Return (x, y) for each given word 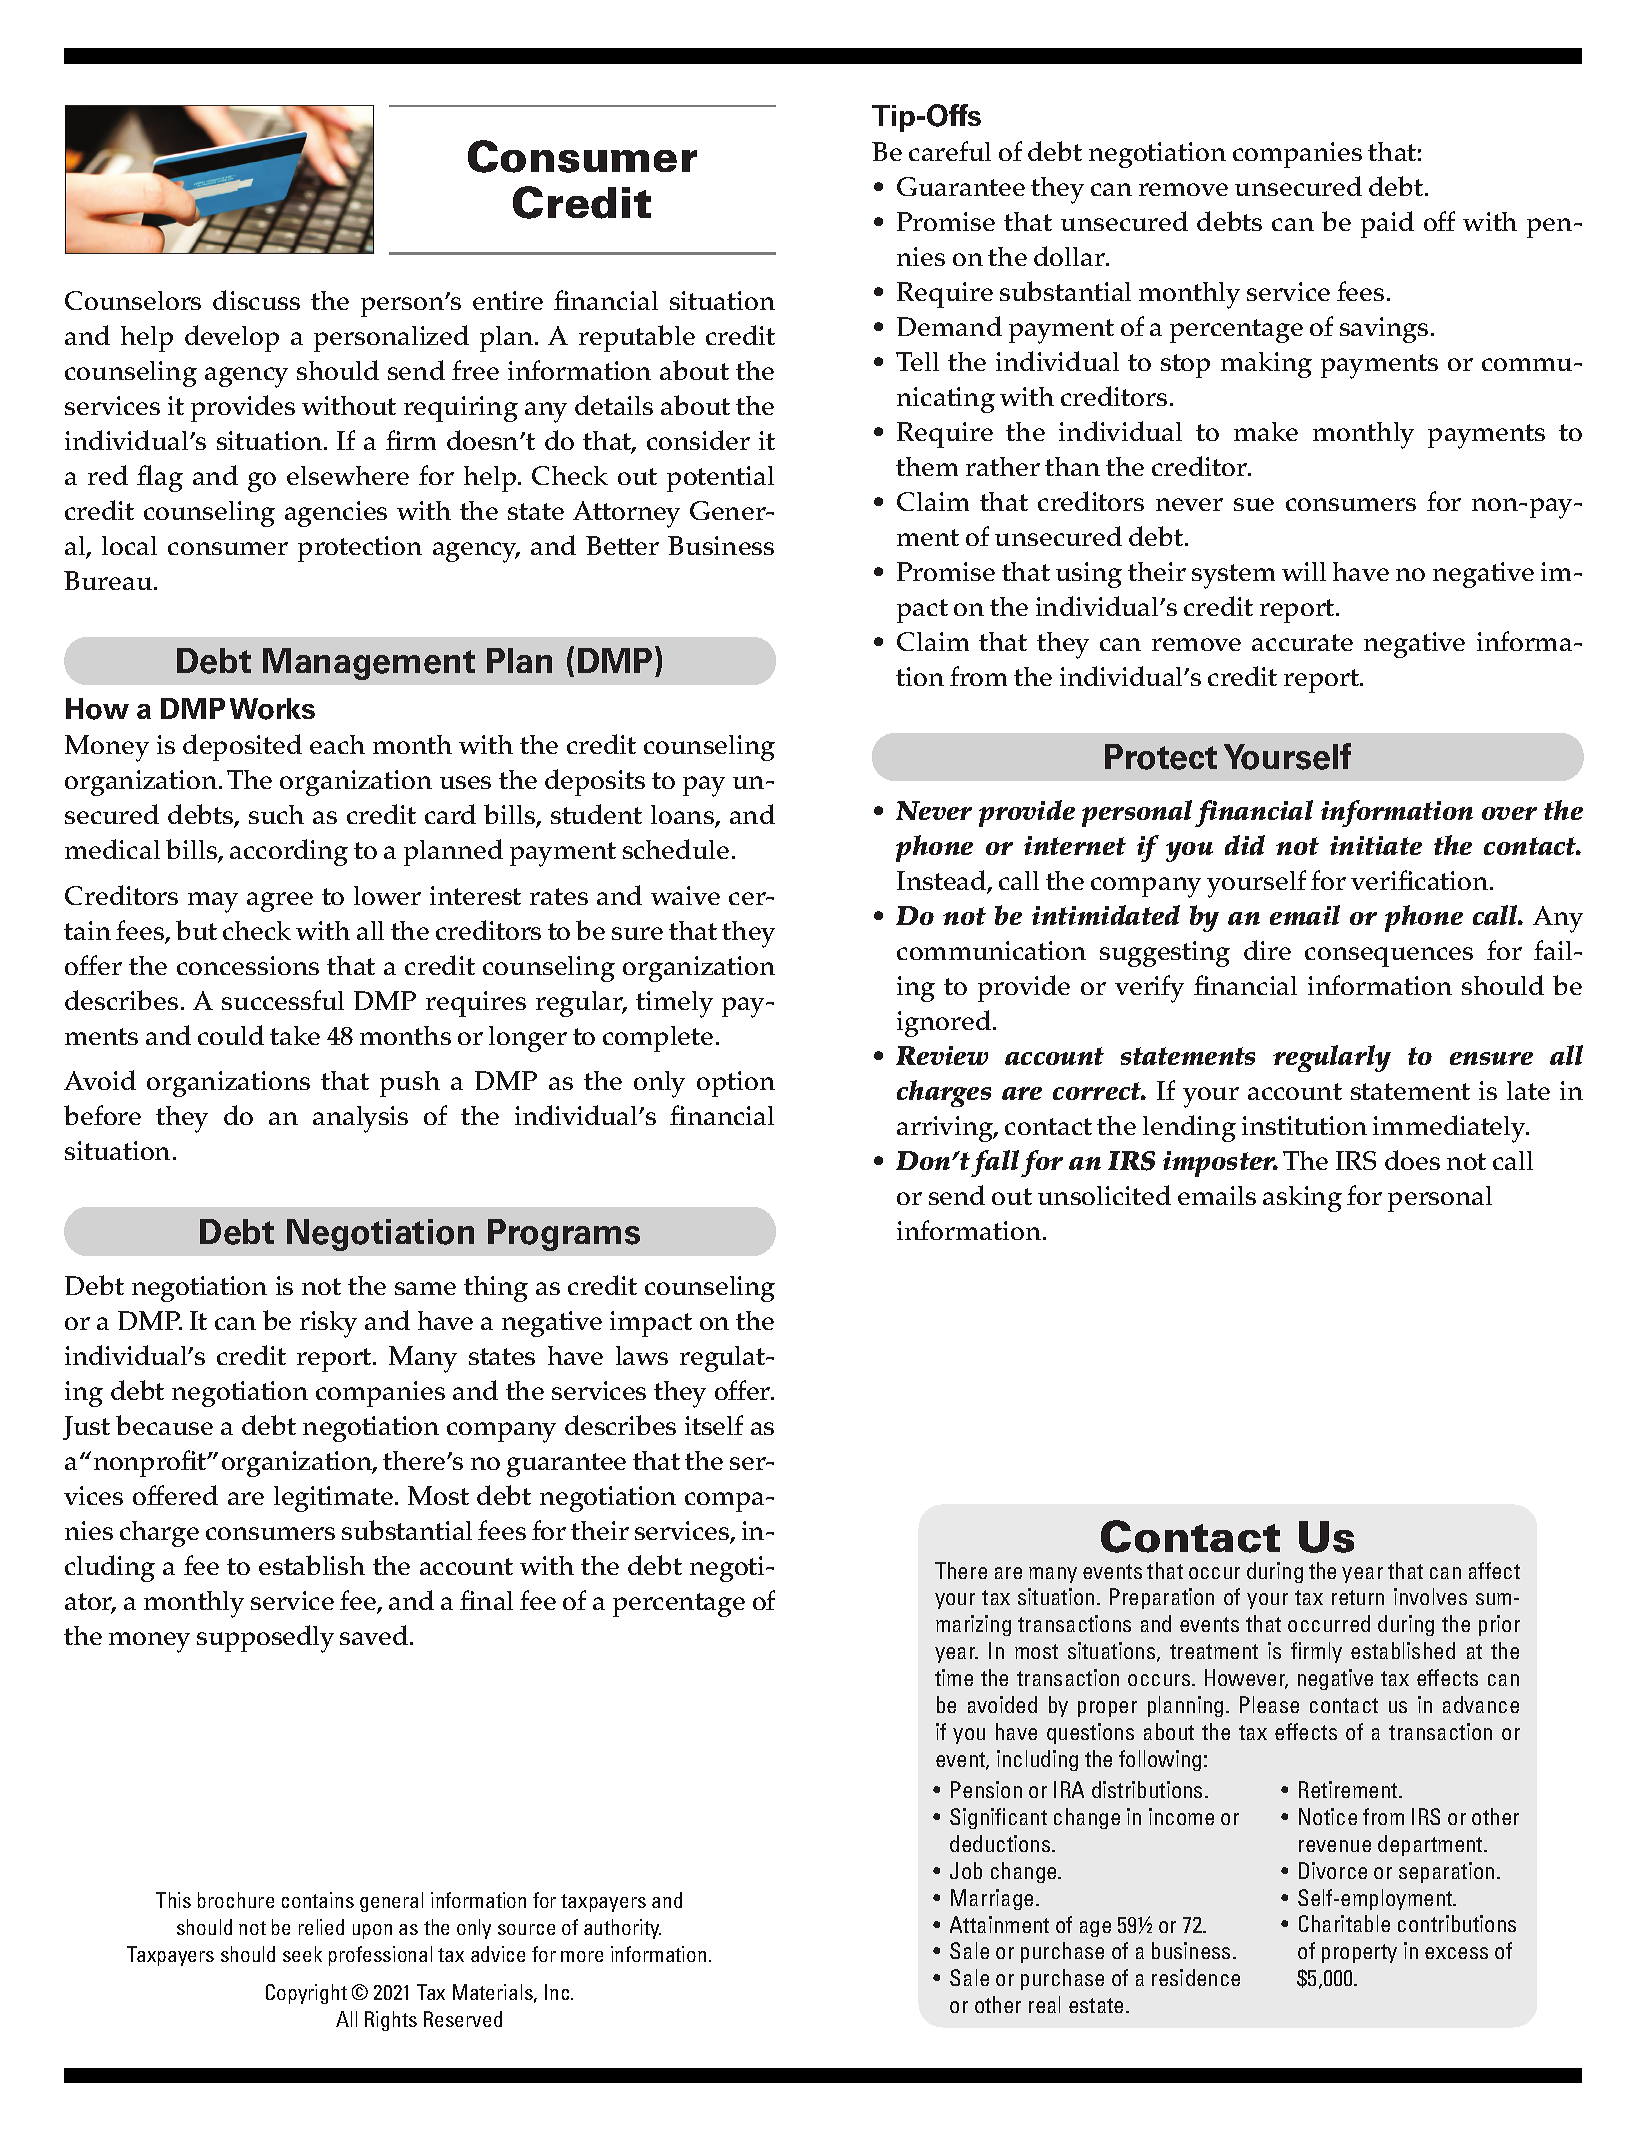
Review (942, 1055)
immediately (1450, 1129)
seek (302, 1954)
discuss (256, 300)
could (231, 1035)
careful (950, 151)
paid (1387, 224)
